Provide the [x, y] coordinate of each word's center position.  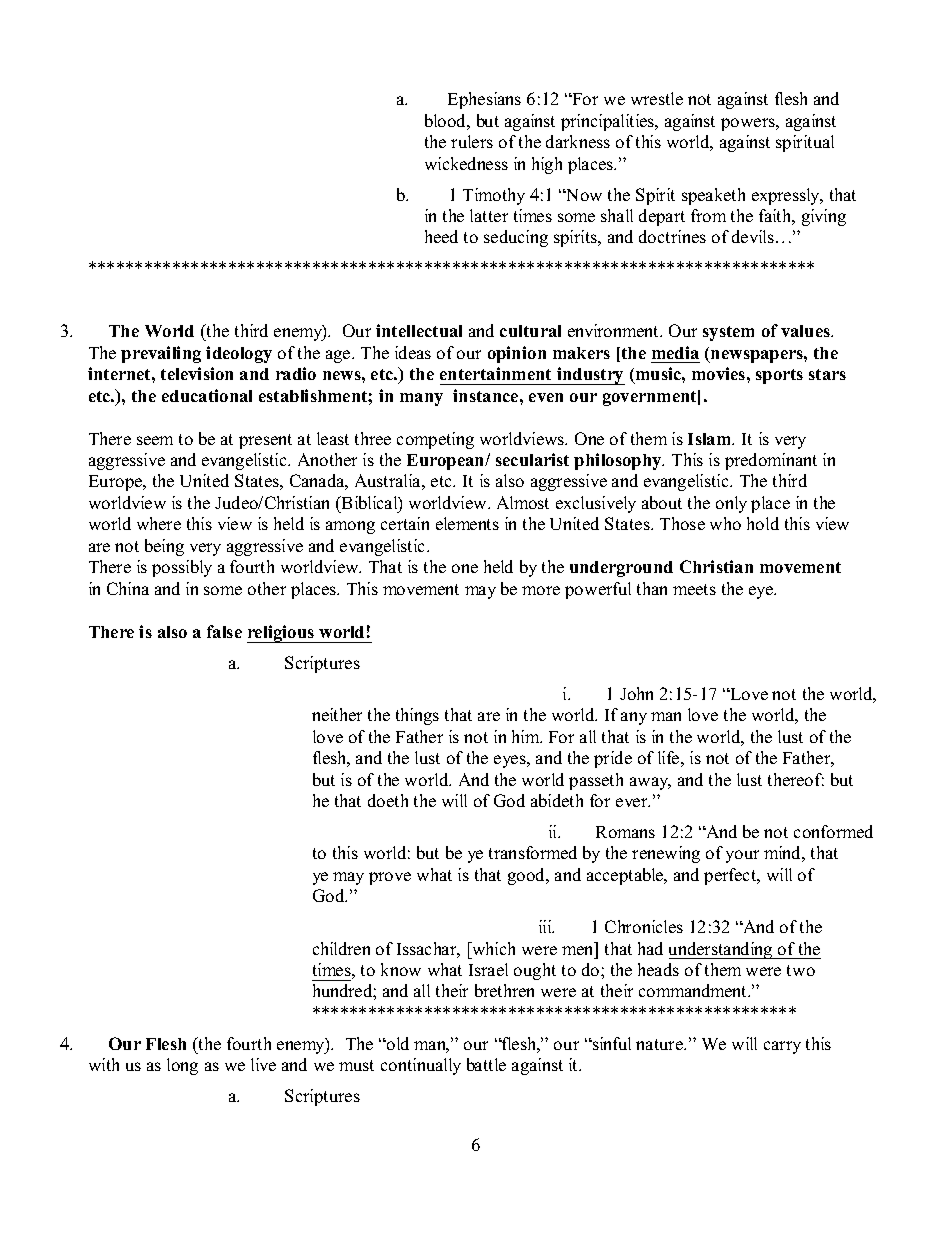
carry [782, 1047]
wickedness [466, 163]
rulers [472, 141]
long [182, 1066]
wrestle [657, 98]
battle [486, 1064]
